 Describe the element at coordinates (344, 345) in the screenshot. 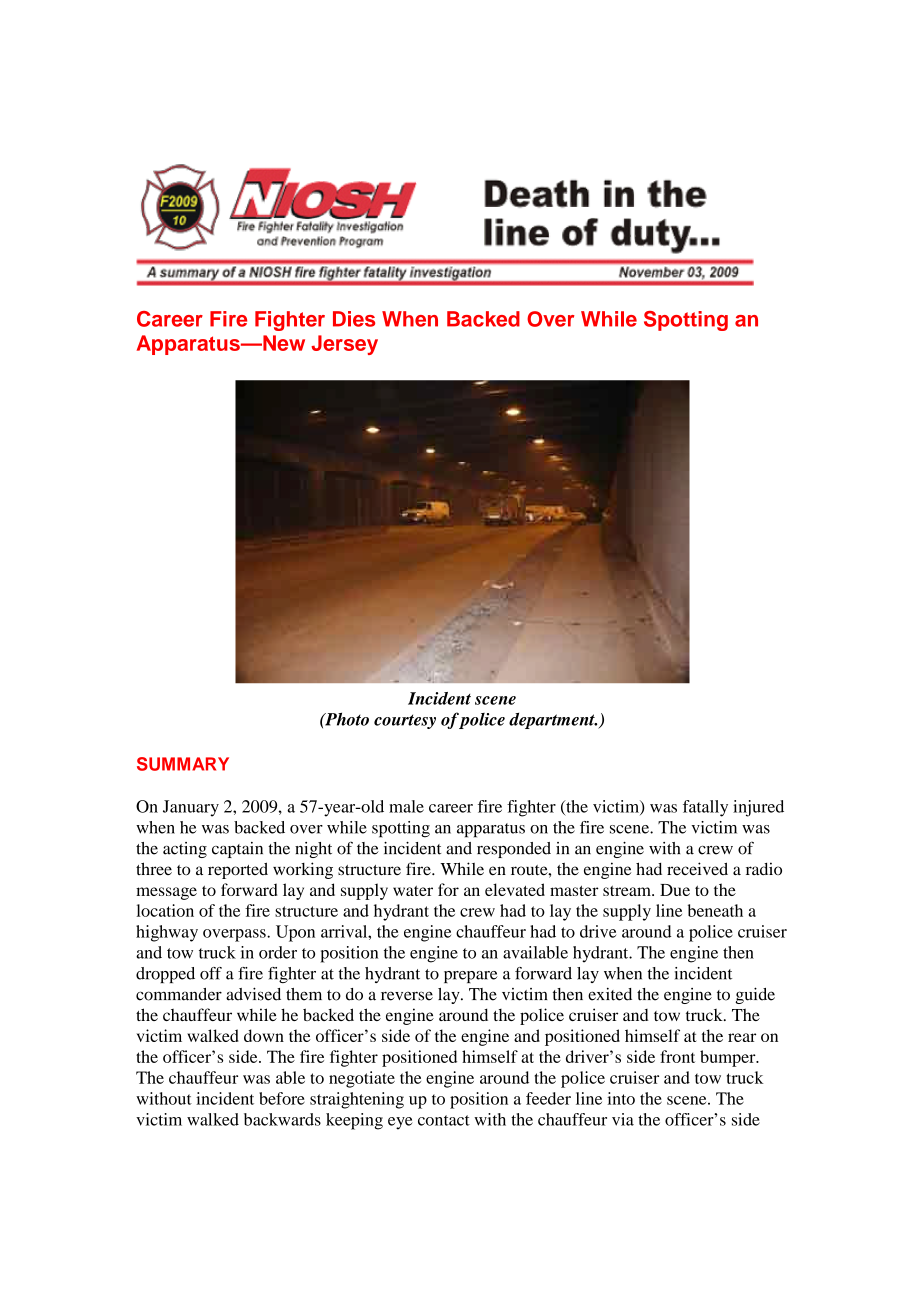

I see `Jersey` at that location.
